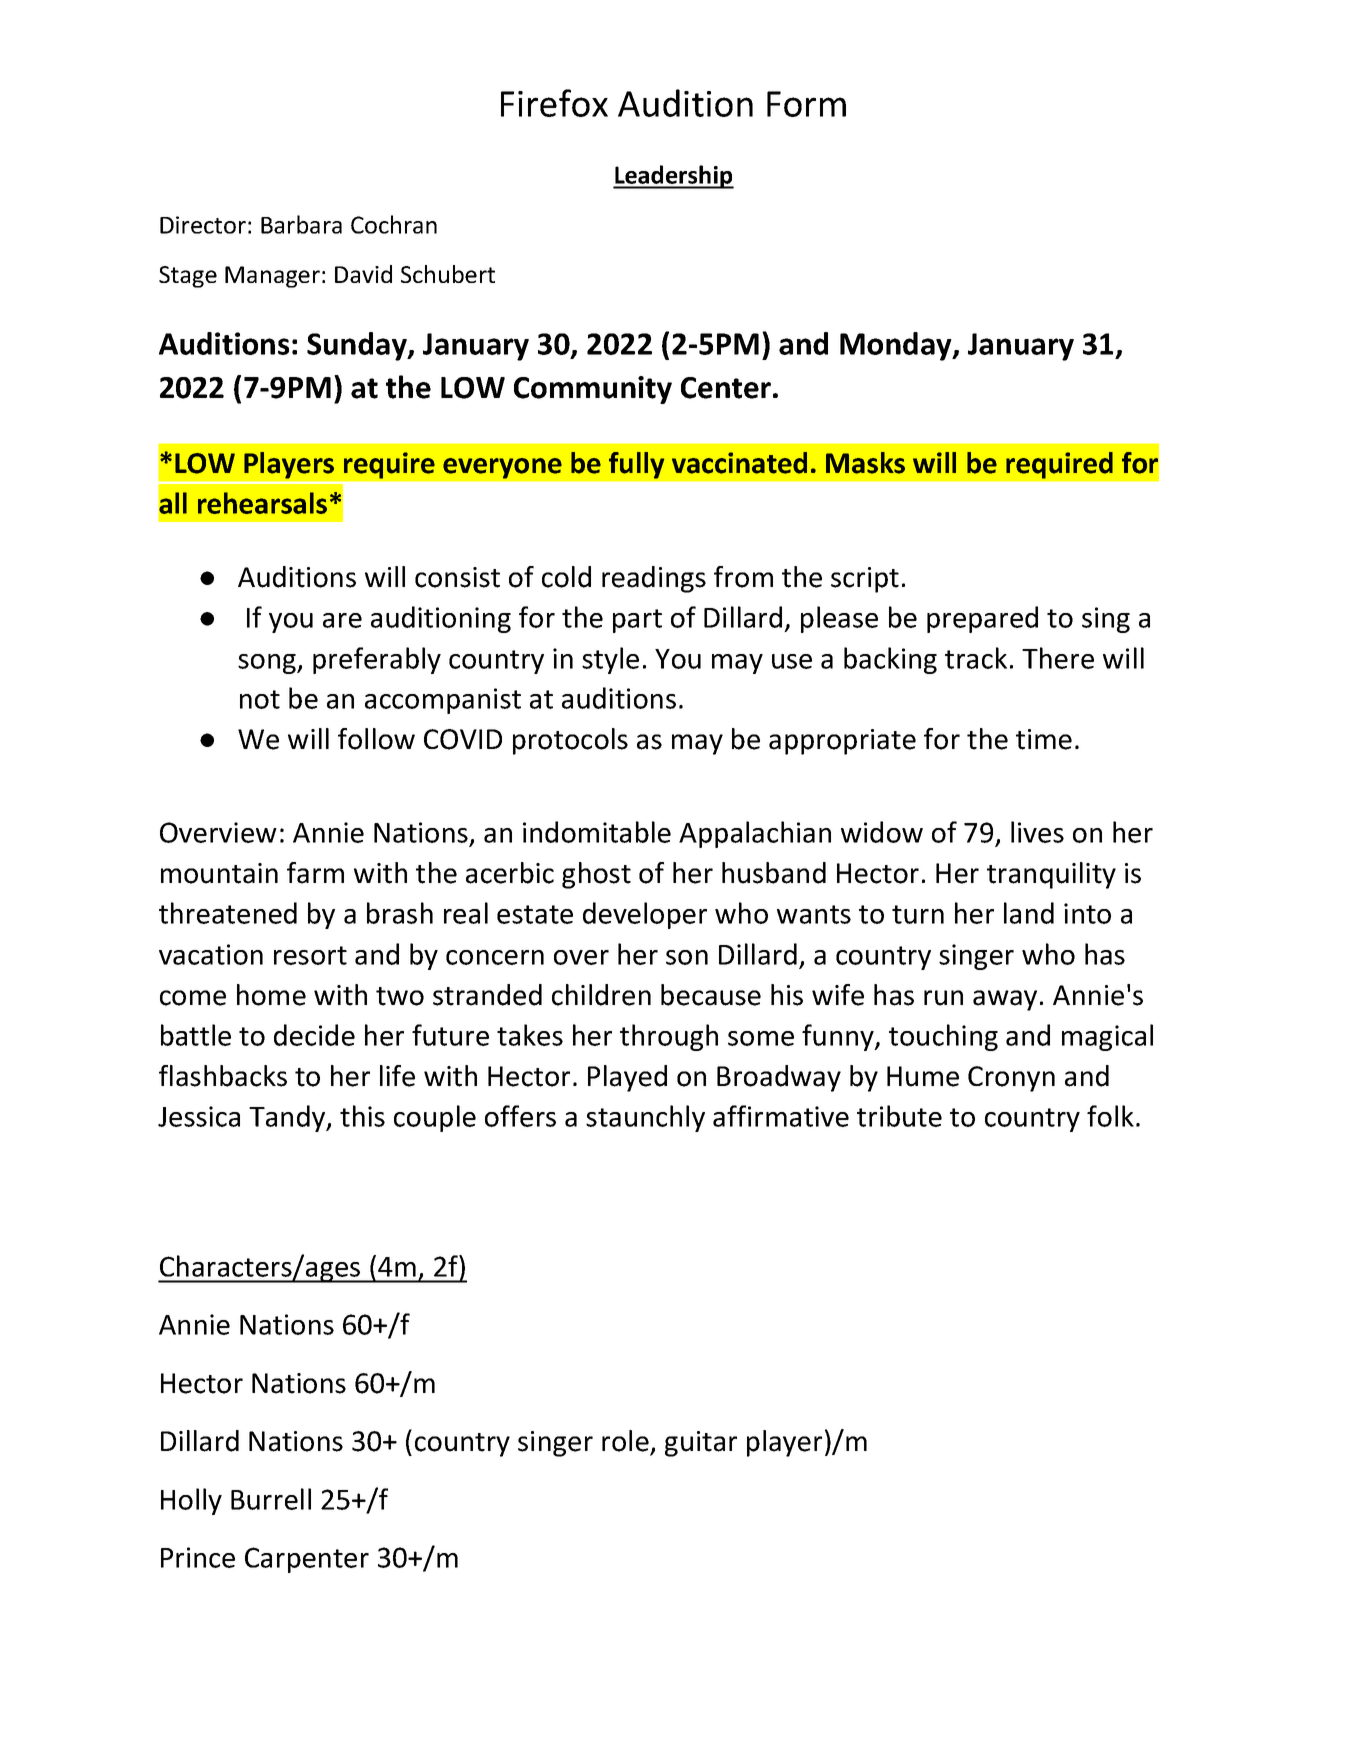 The width and height of the image is (1347, 1743). What do you see at coordinates (899, 1116) in the image?
I see `tribute` at bounding box center [899, 1116].
